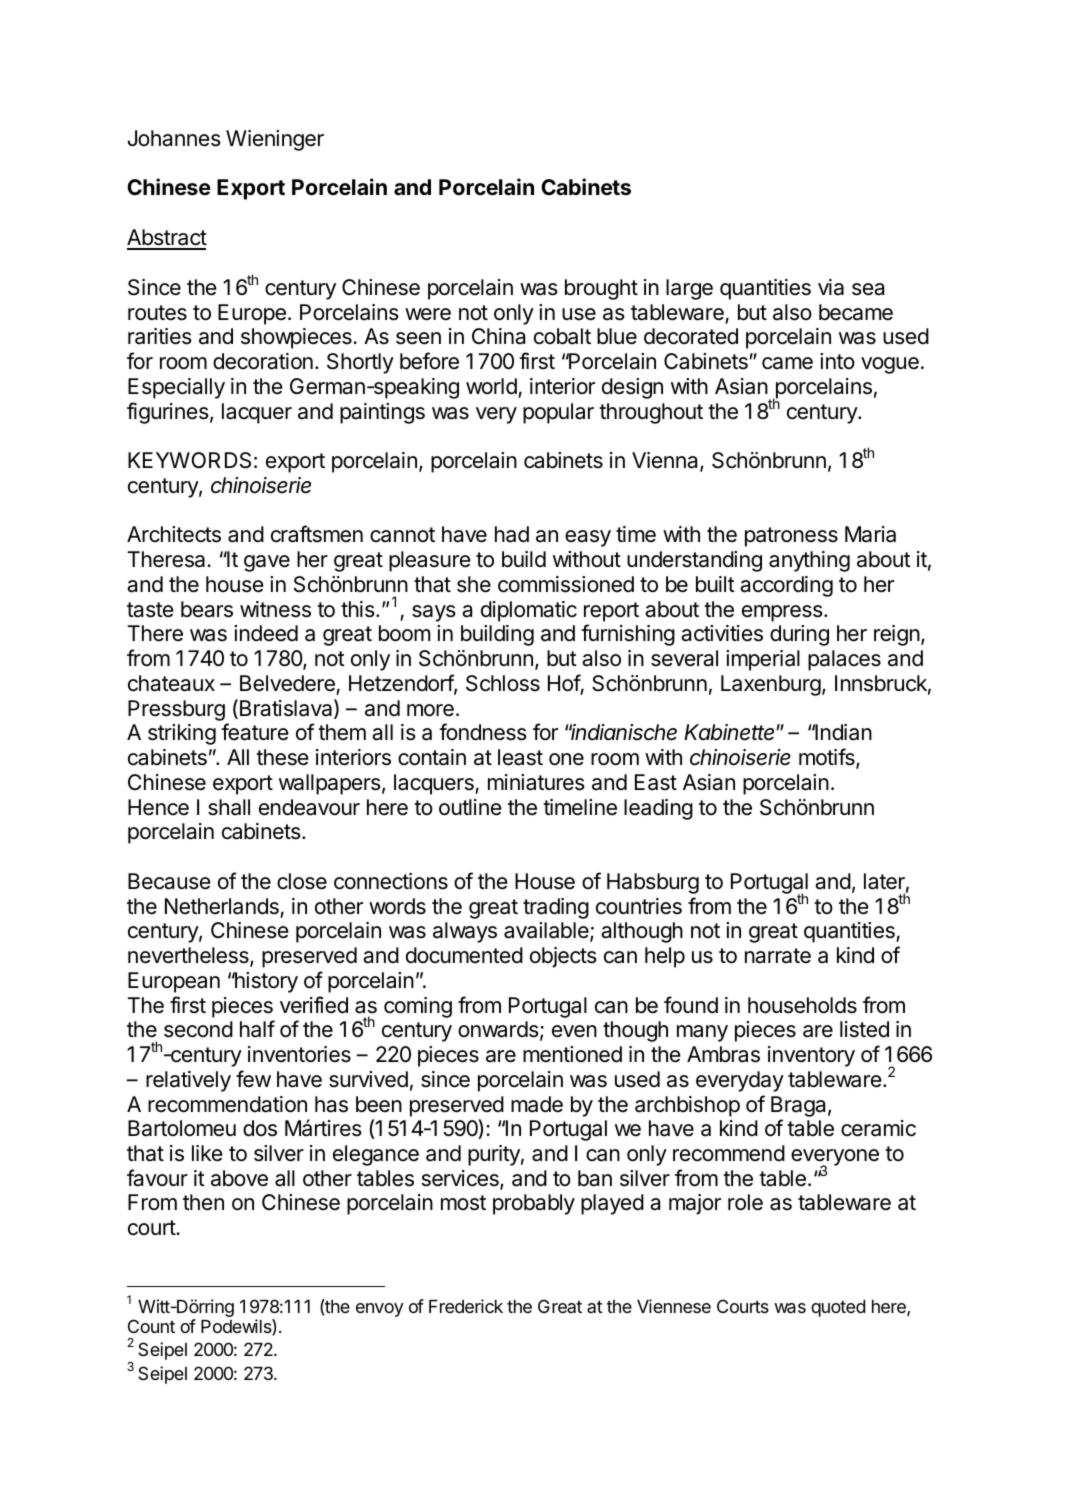  I want to click on had, so click(512, 534).
